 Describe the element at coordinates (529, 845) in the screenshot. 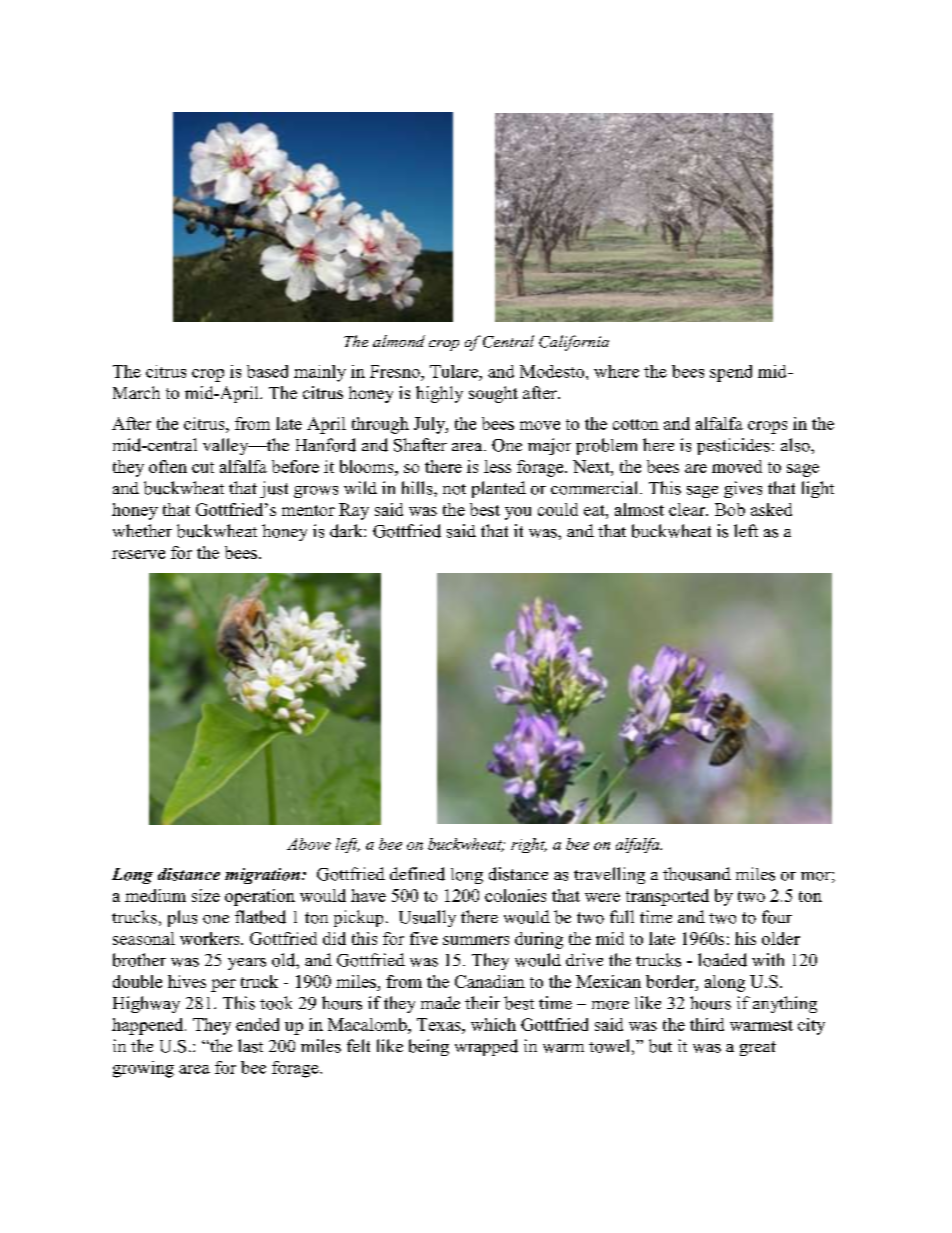

I see `right` at that location.
